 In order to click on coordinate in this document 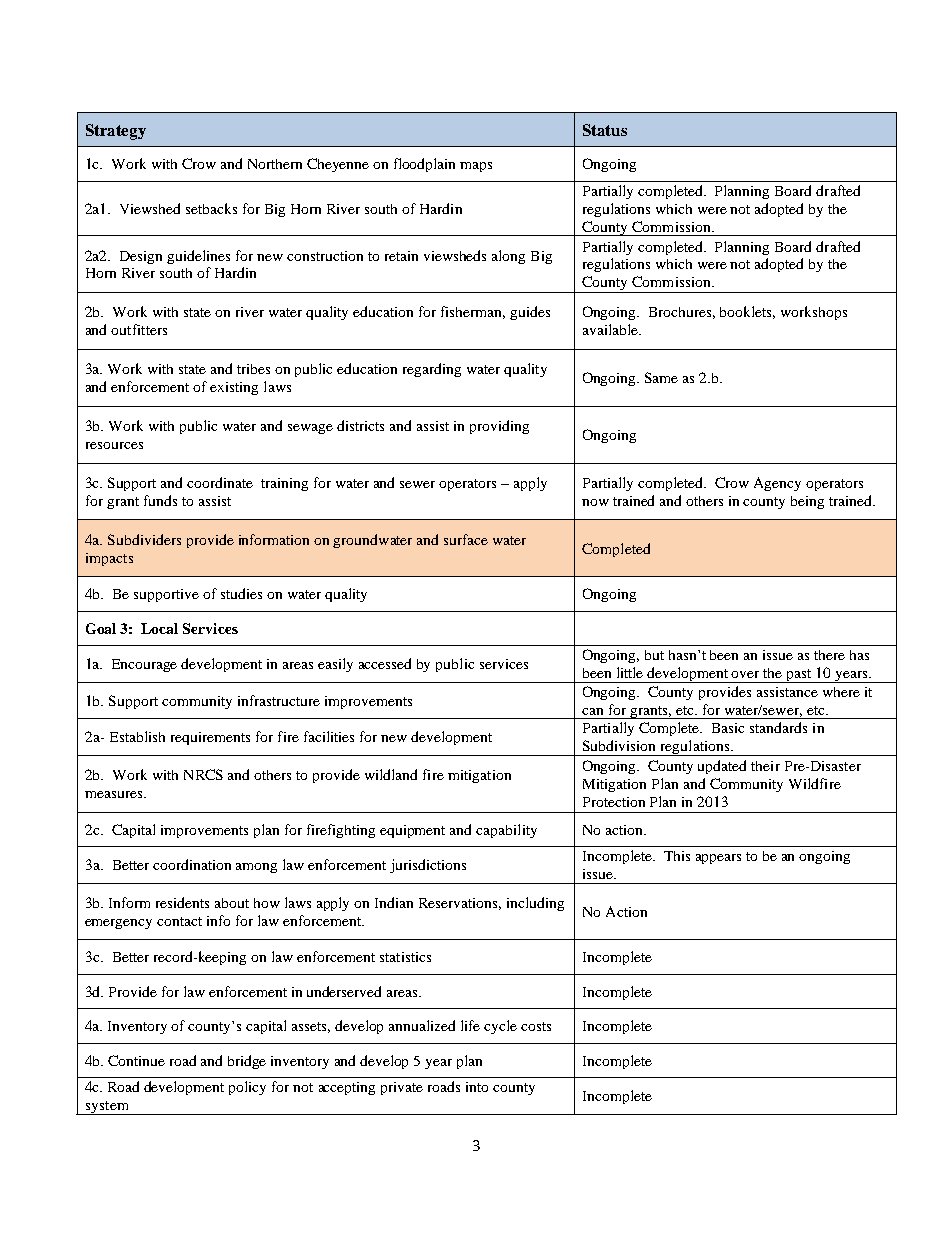, I will do `click(220, 482)`.
